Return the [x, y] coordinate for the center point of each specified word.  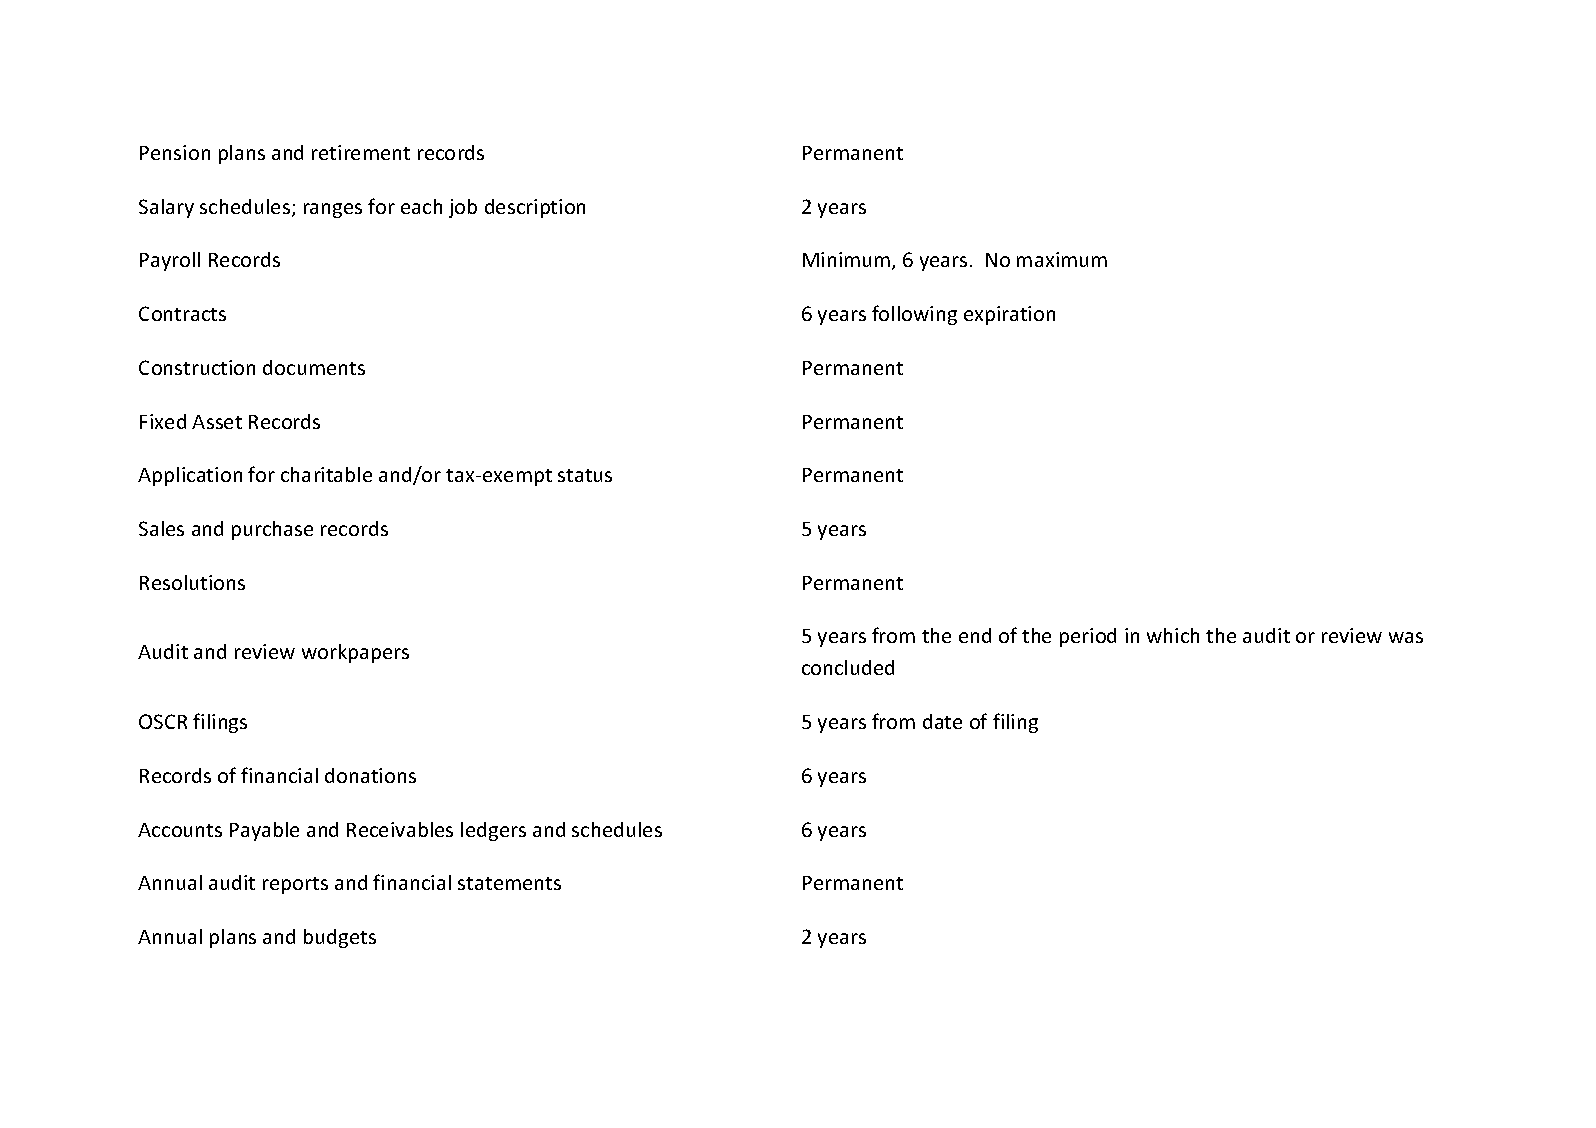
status [585, 475]
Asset [217, 422]
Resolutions [192, 582]
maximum [1062, 259]
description [535, 208]
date [942, 721]
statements [509, 883]
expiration [1009, 315]
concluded [848, 667]
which [1173, 635]
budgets [340, 938]
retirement [361, 152]
